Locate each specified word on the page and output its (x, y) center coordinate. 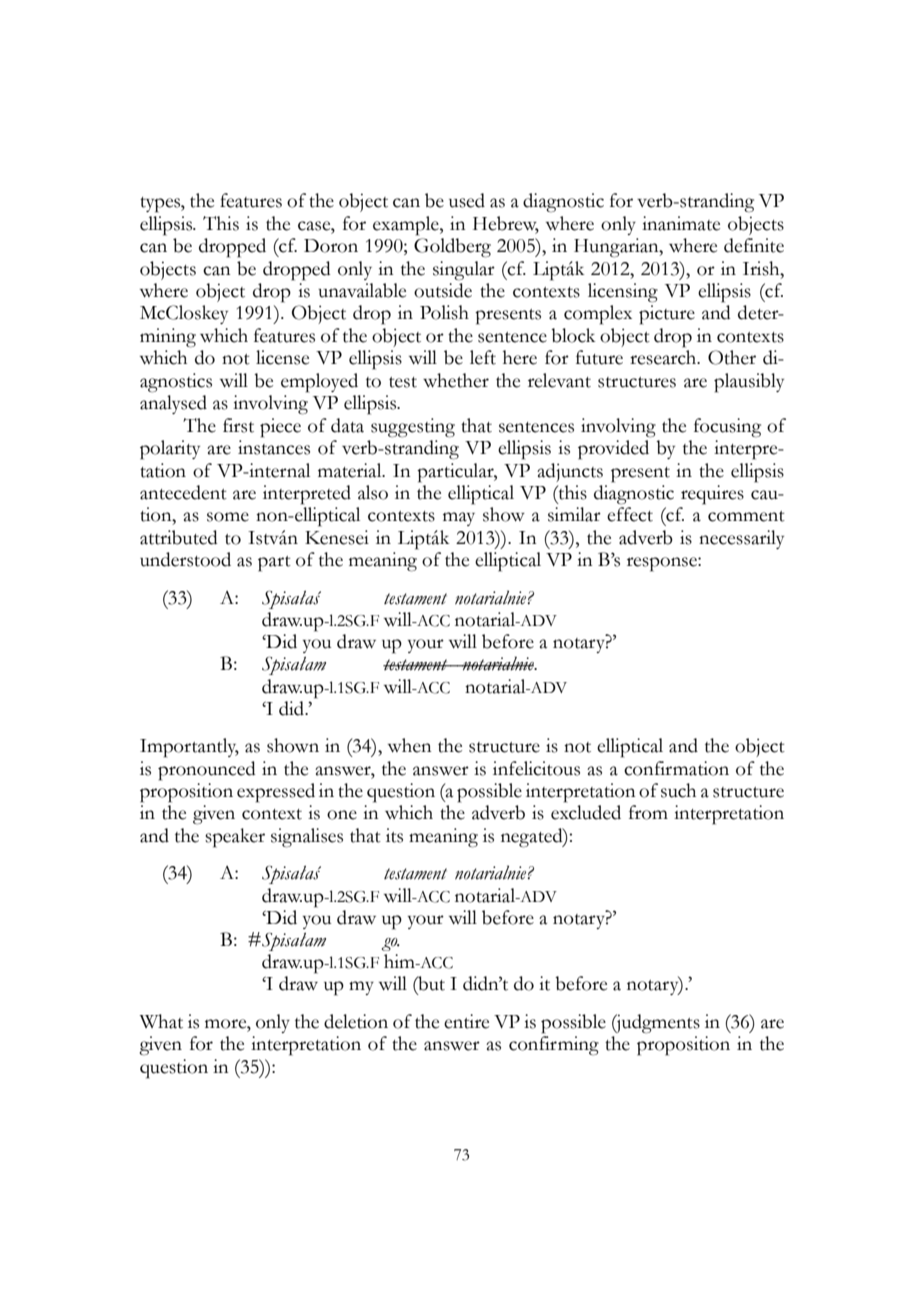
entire (466, 1021)
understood (185, 559)
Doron (331, 246)
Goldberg (452, 248)
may (459, 519)
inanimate (681, 223)
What (161, 1021)
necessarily (741, 539)
